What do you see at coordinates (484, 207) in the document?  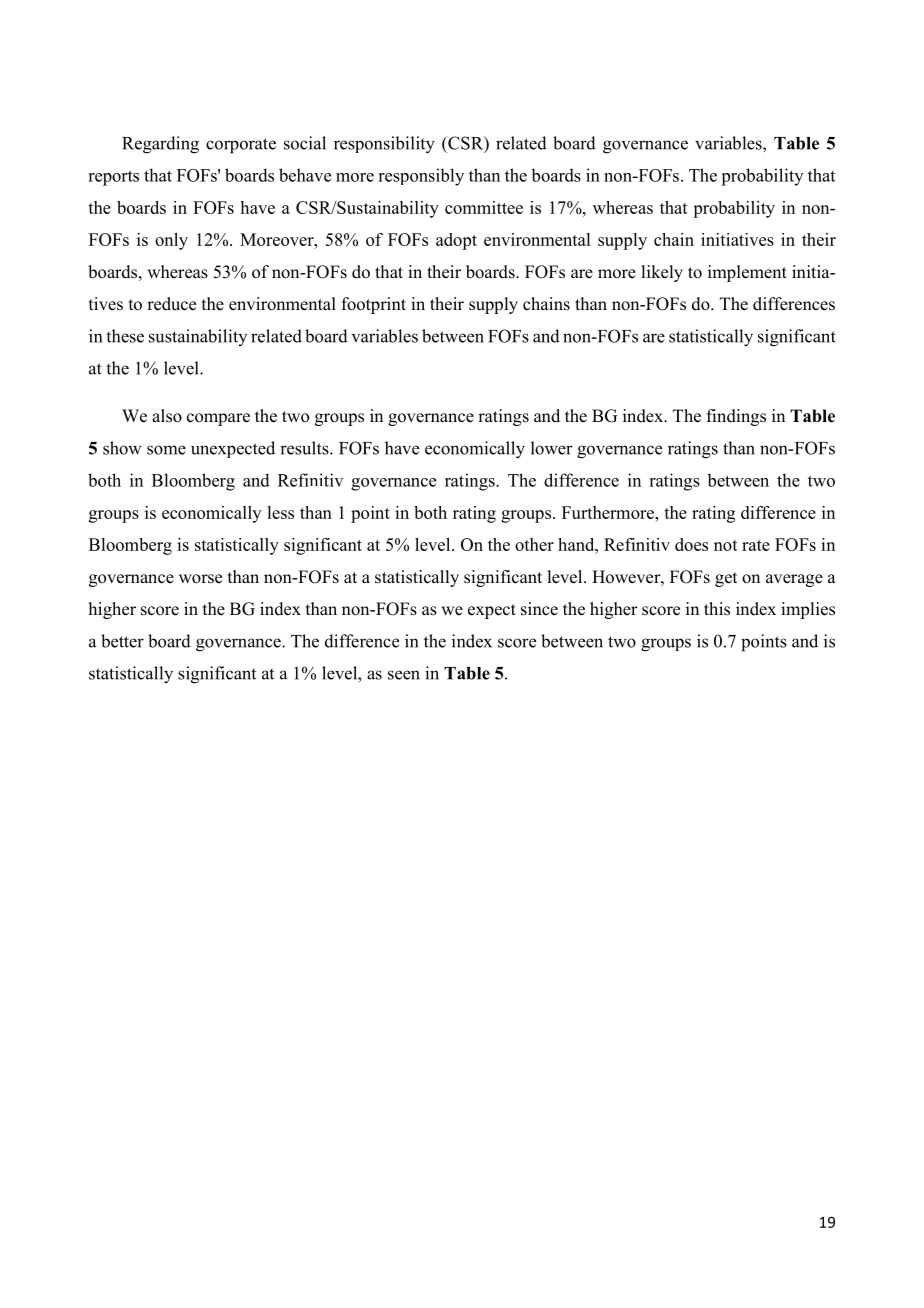 I see `committee` at bounding box center [484, 207].
